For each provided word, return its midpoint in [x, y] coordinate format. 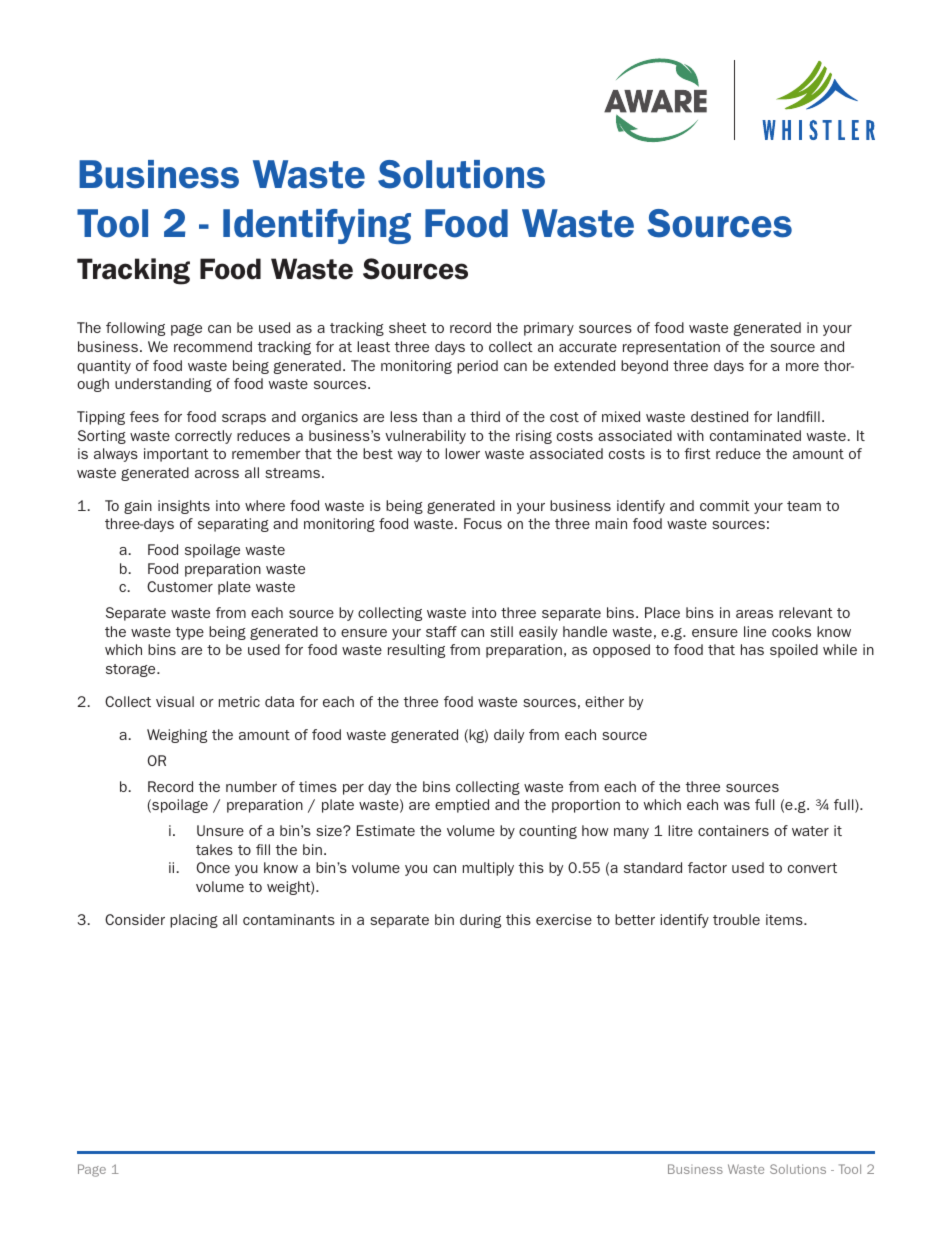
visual [175, 701]
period [477, 367]
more [802, 367]
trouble [736, 919]
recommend [213, 346]
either [604, 701]
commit [725, 505]
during [480, 921]
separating [233, 525]
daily [509, 736]
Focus [483, 523]
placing [194, 921]
